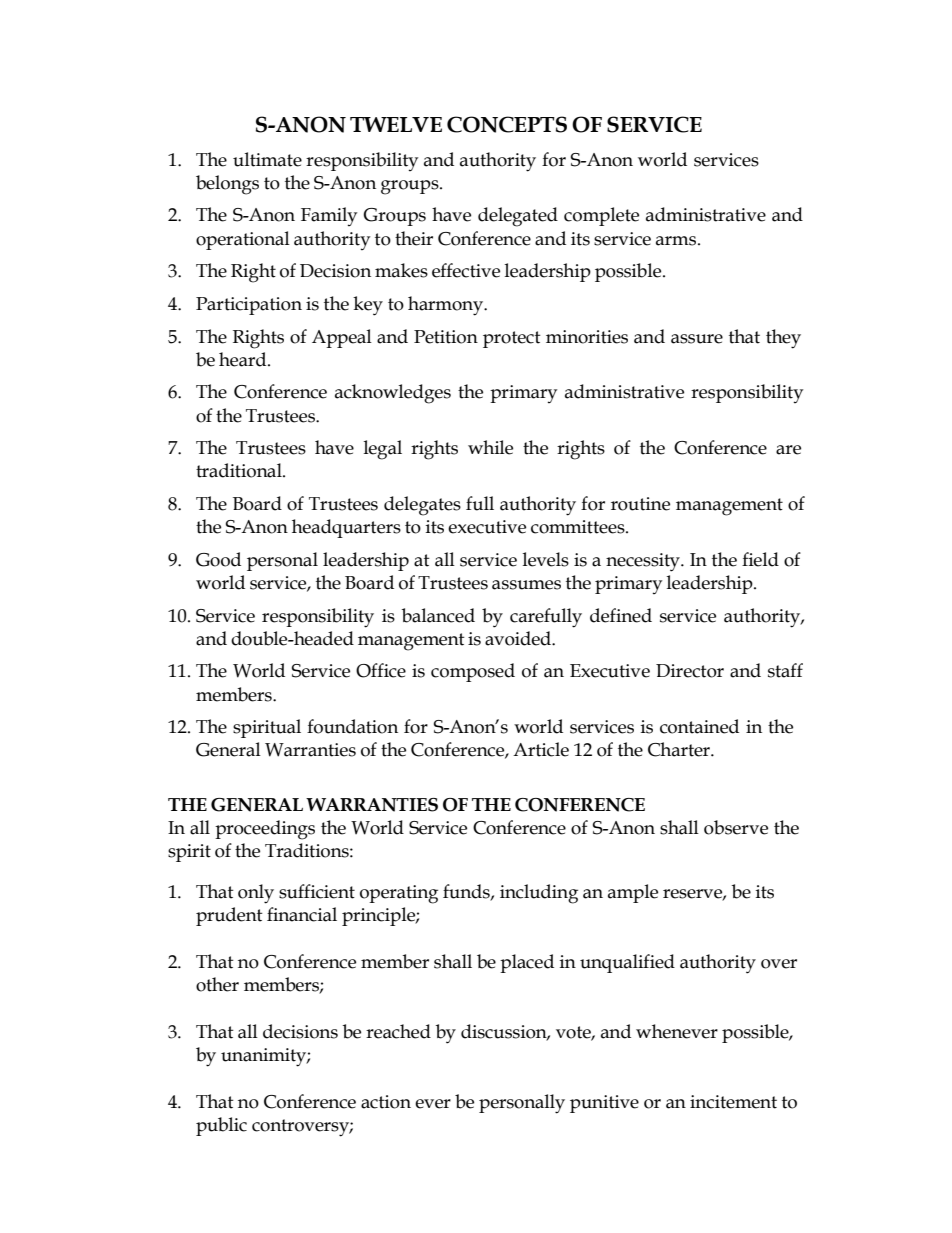  Describe the element at coordinates (690, 671) in the document. I see `Director` at that location.
